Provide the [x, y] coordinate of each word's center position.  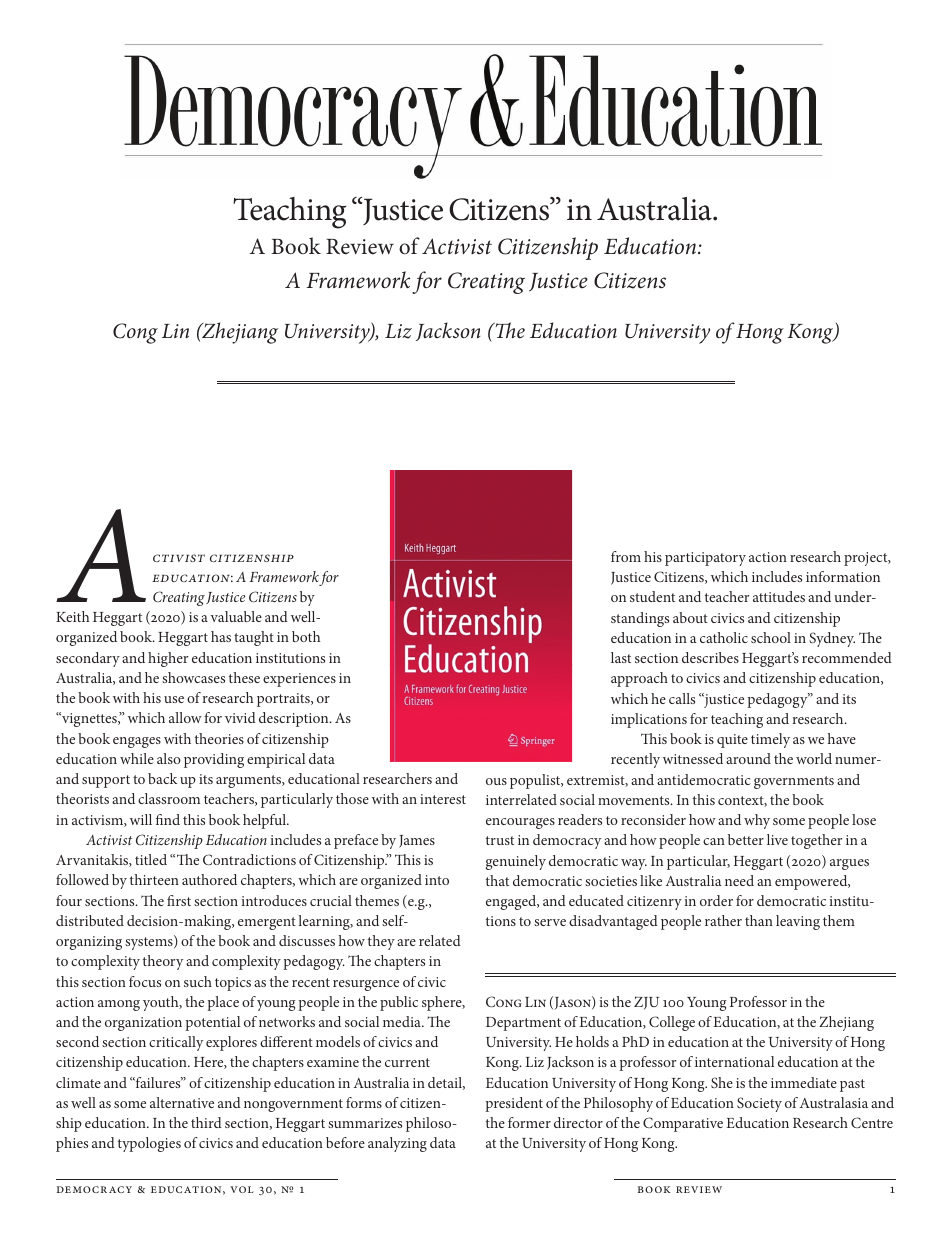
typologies [149, 1144]
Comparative [683, 1124]
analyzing [397, 1144]
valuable [236, 616]
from [626, 556]
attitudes [779, 596]
